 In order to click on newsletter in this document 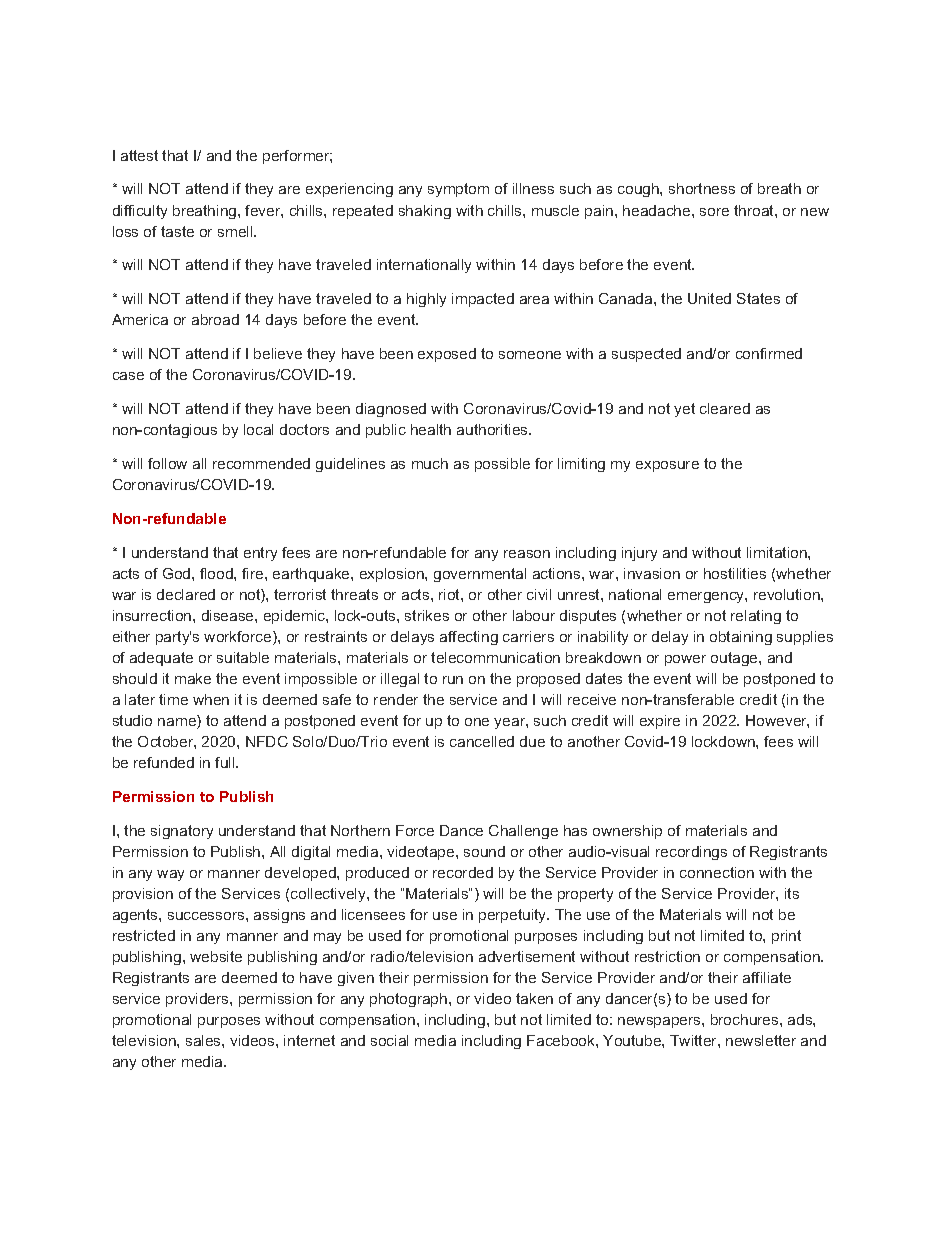, I will do `click(761, 1040)`.
